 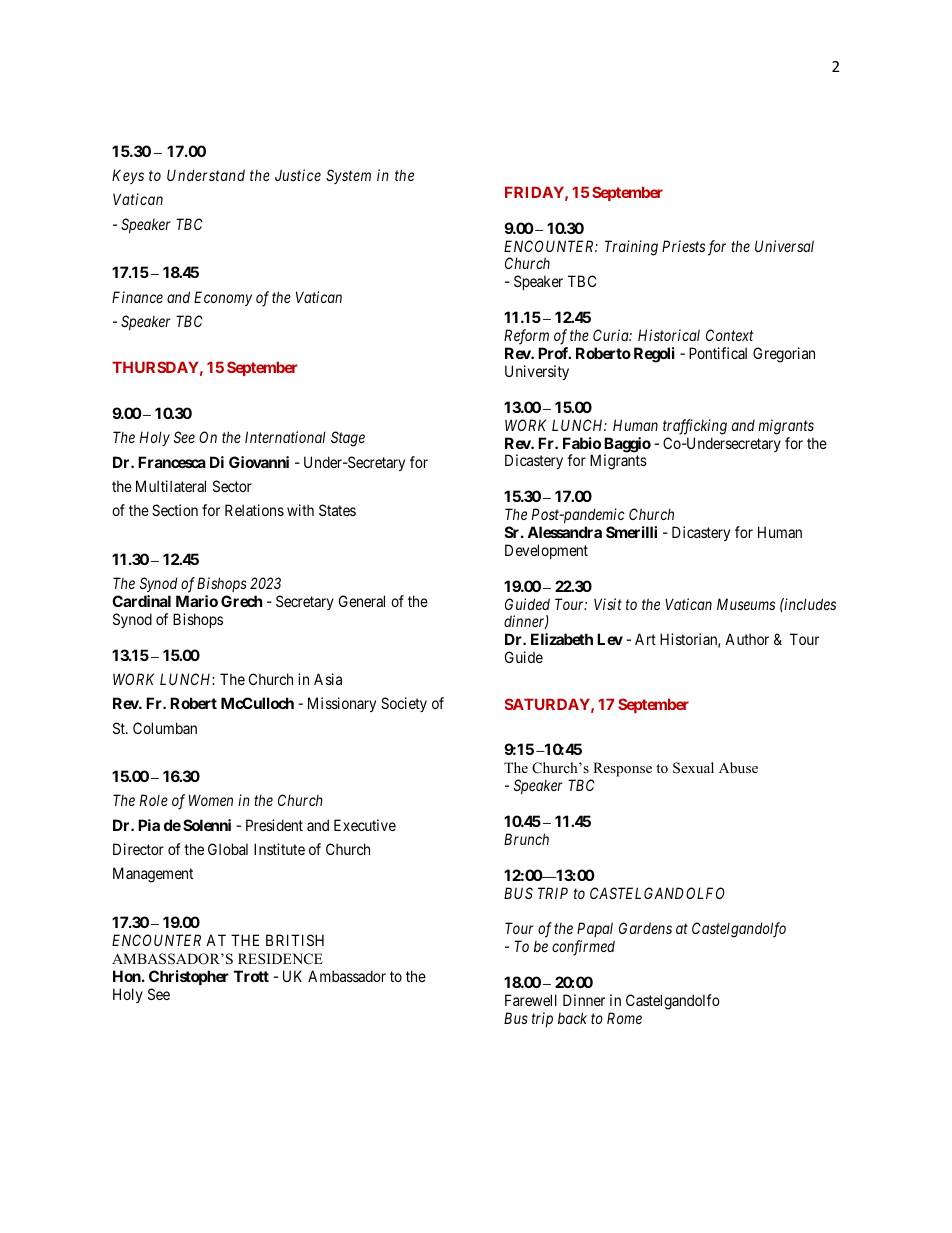 What do you see at coordinates (197, 601) in the screenshot?
I see `Mario` at bounding box center [197, 601].
